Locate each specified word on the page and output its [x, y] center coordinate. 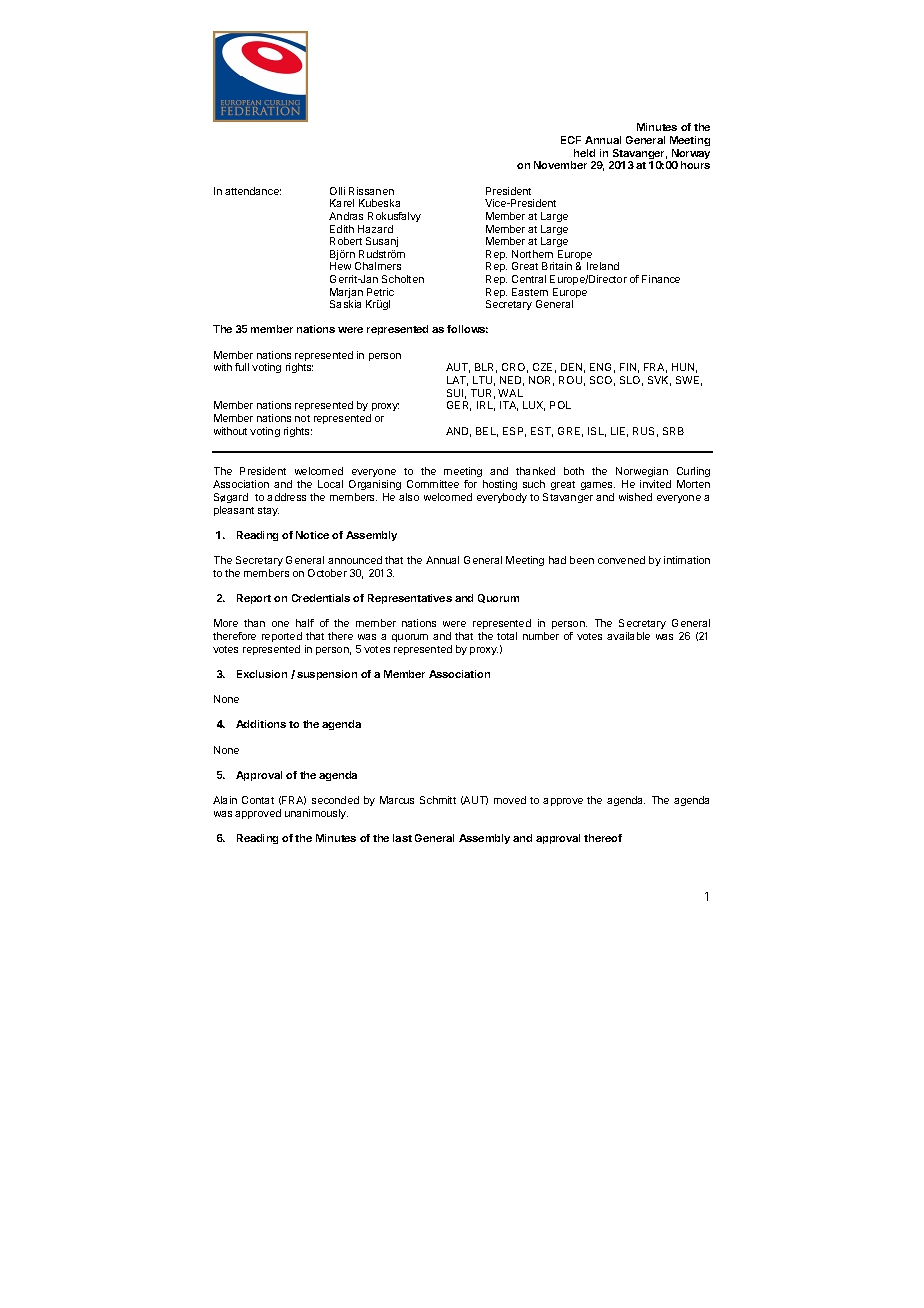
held [584, 153]
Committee [433, 484]
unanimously [316, 814]
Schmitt [438, 800]
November [560, 165]
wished [635, 497]
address [286, 497]
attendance [253, 191]
